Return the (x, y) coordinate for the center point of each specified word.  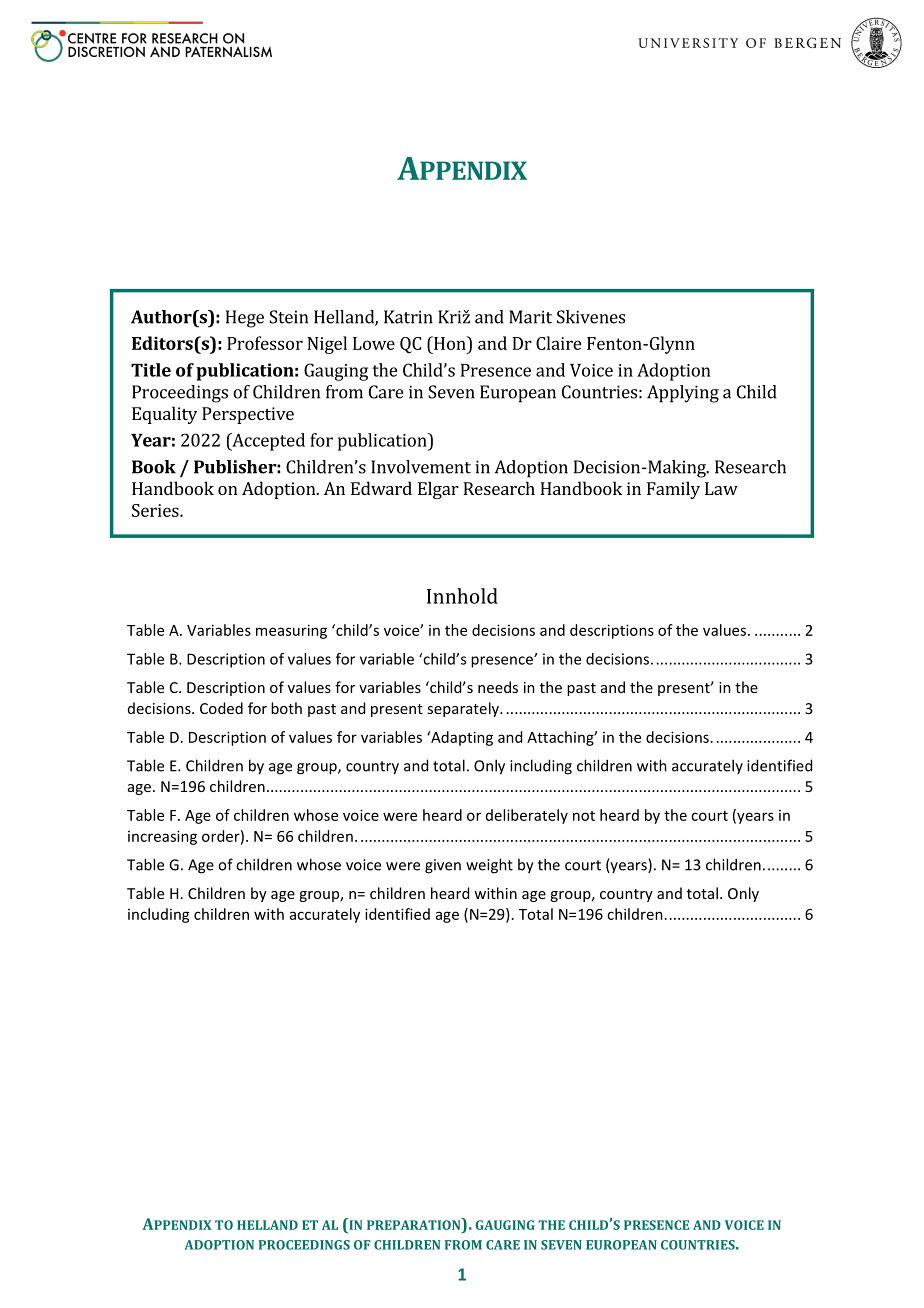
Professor (265, 343)
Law (721, 488)
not (584, 816)
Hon (450, 343)
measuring (291, 631)
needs (498, 687)
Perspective (248, 415)
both (286, 708)
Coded (221, 708)
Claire (559, 343)
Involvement (421, 467)
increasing (162, 837)
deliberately (527, 816)
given (443, 866)
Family (673, 490)
